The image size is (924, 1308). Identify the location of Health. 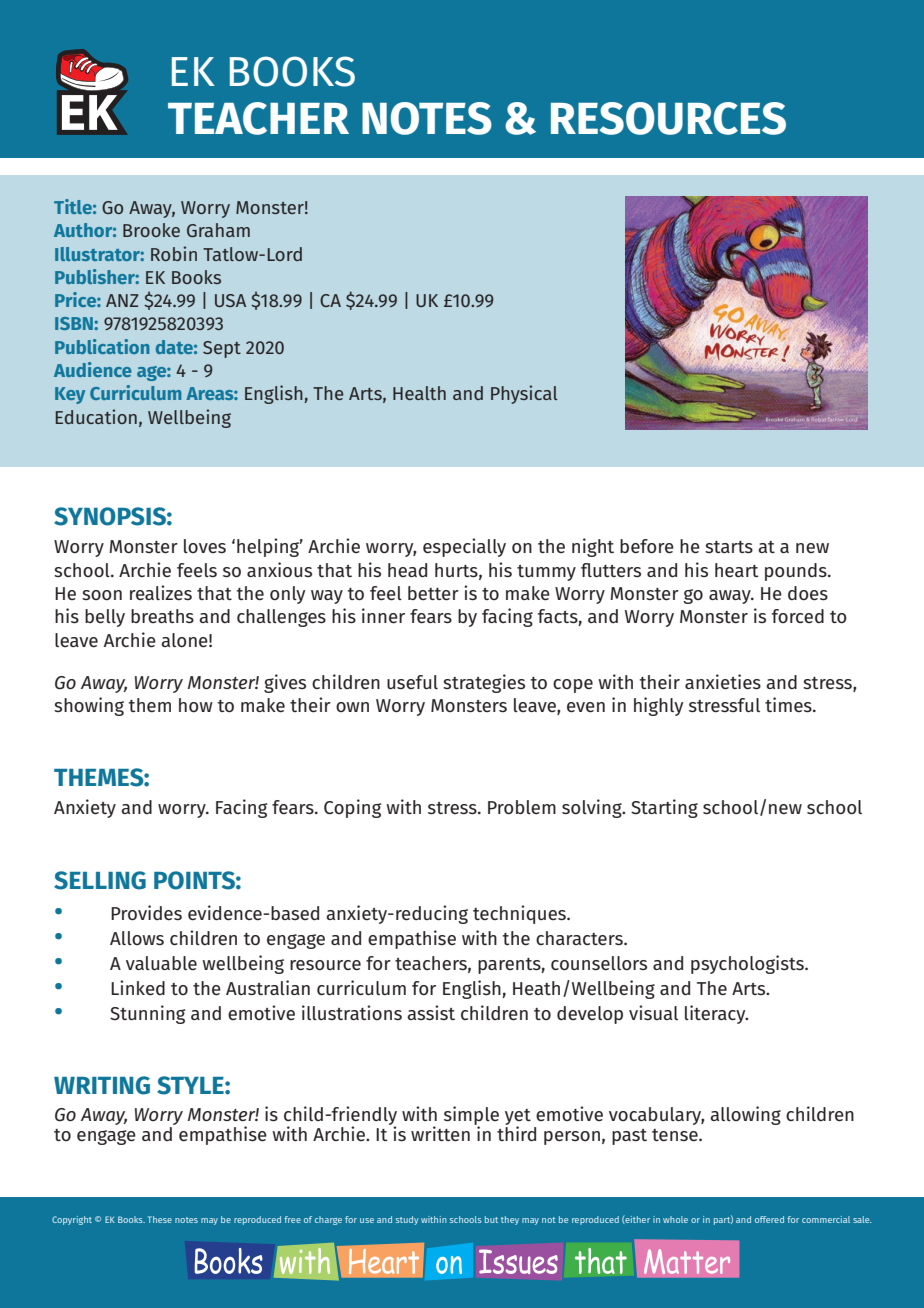
(419, 393).
